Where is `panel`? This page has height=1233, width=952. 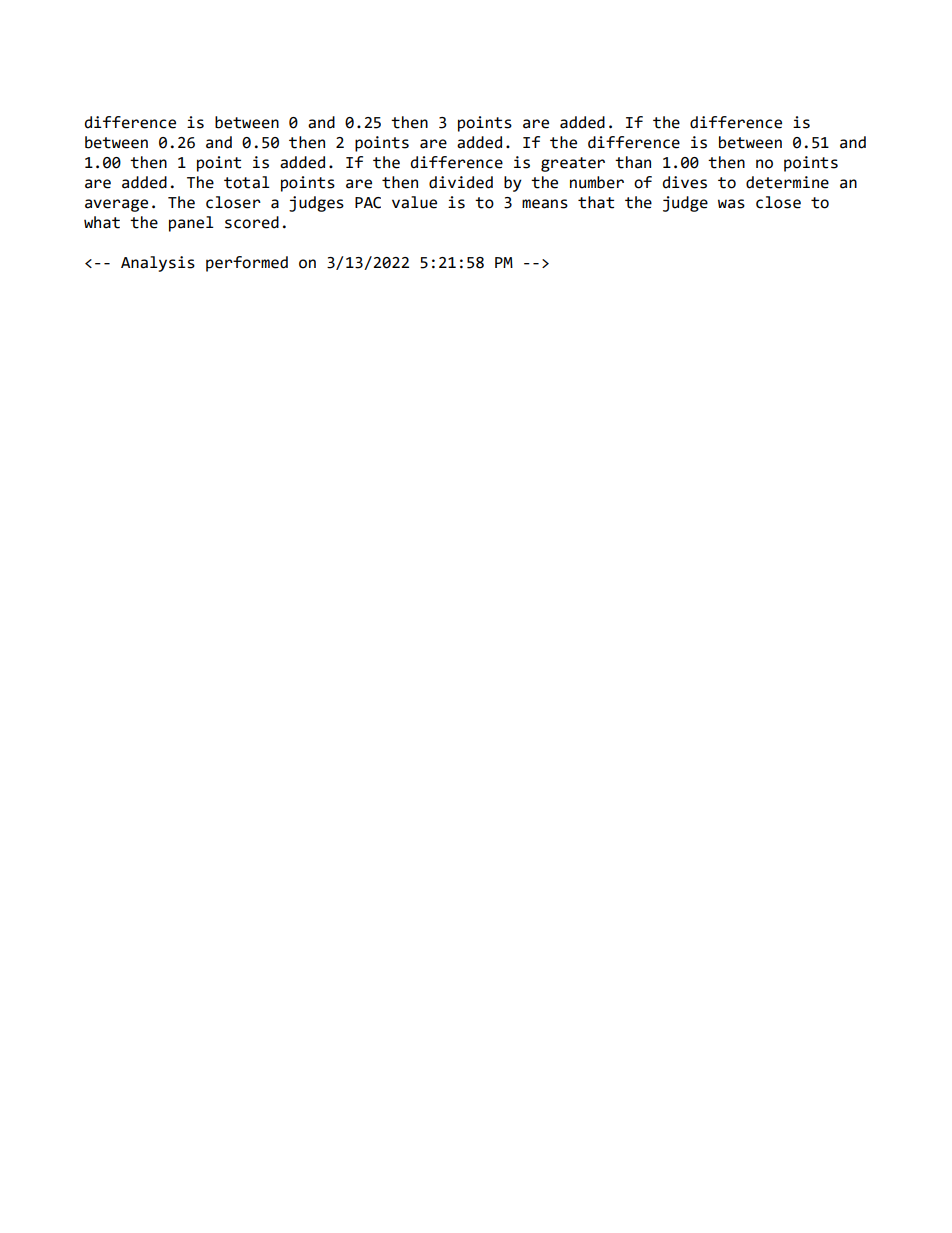
panel is located at coordinates (191, 224).
